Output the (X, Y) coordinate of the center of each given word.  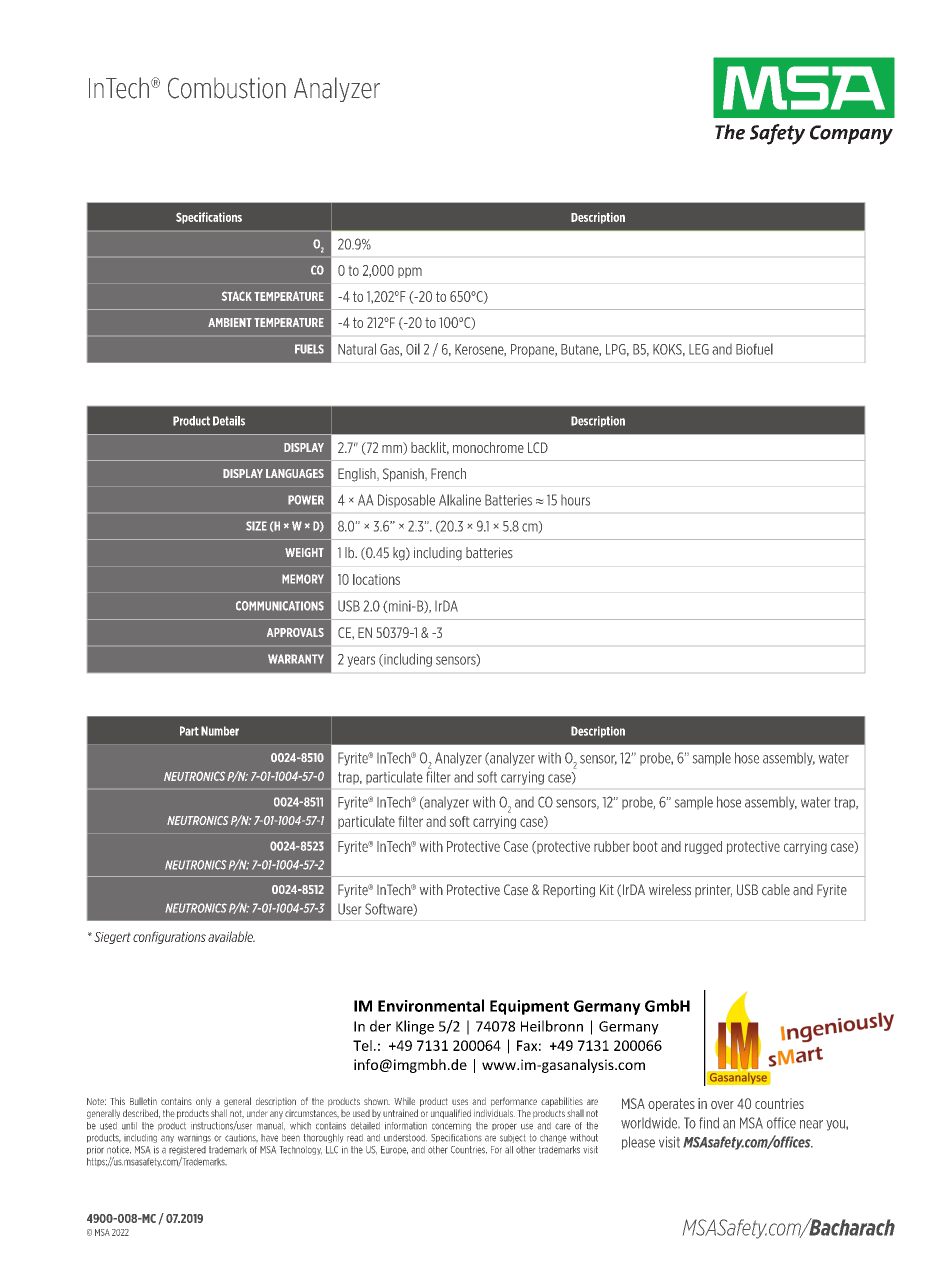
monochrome (488, 447)
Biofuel (754, 349)
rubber (612, 846)
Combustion (227, 88)
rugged (703, 847)
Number (220, 731)
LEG (699, 349)
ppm (410, 272)
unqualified (451, 1114)
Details (229, 421)
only (203, 1102)
